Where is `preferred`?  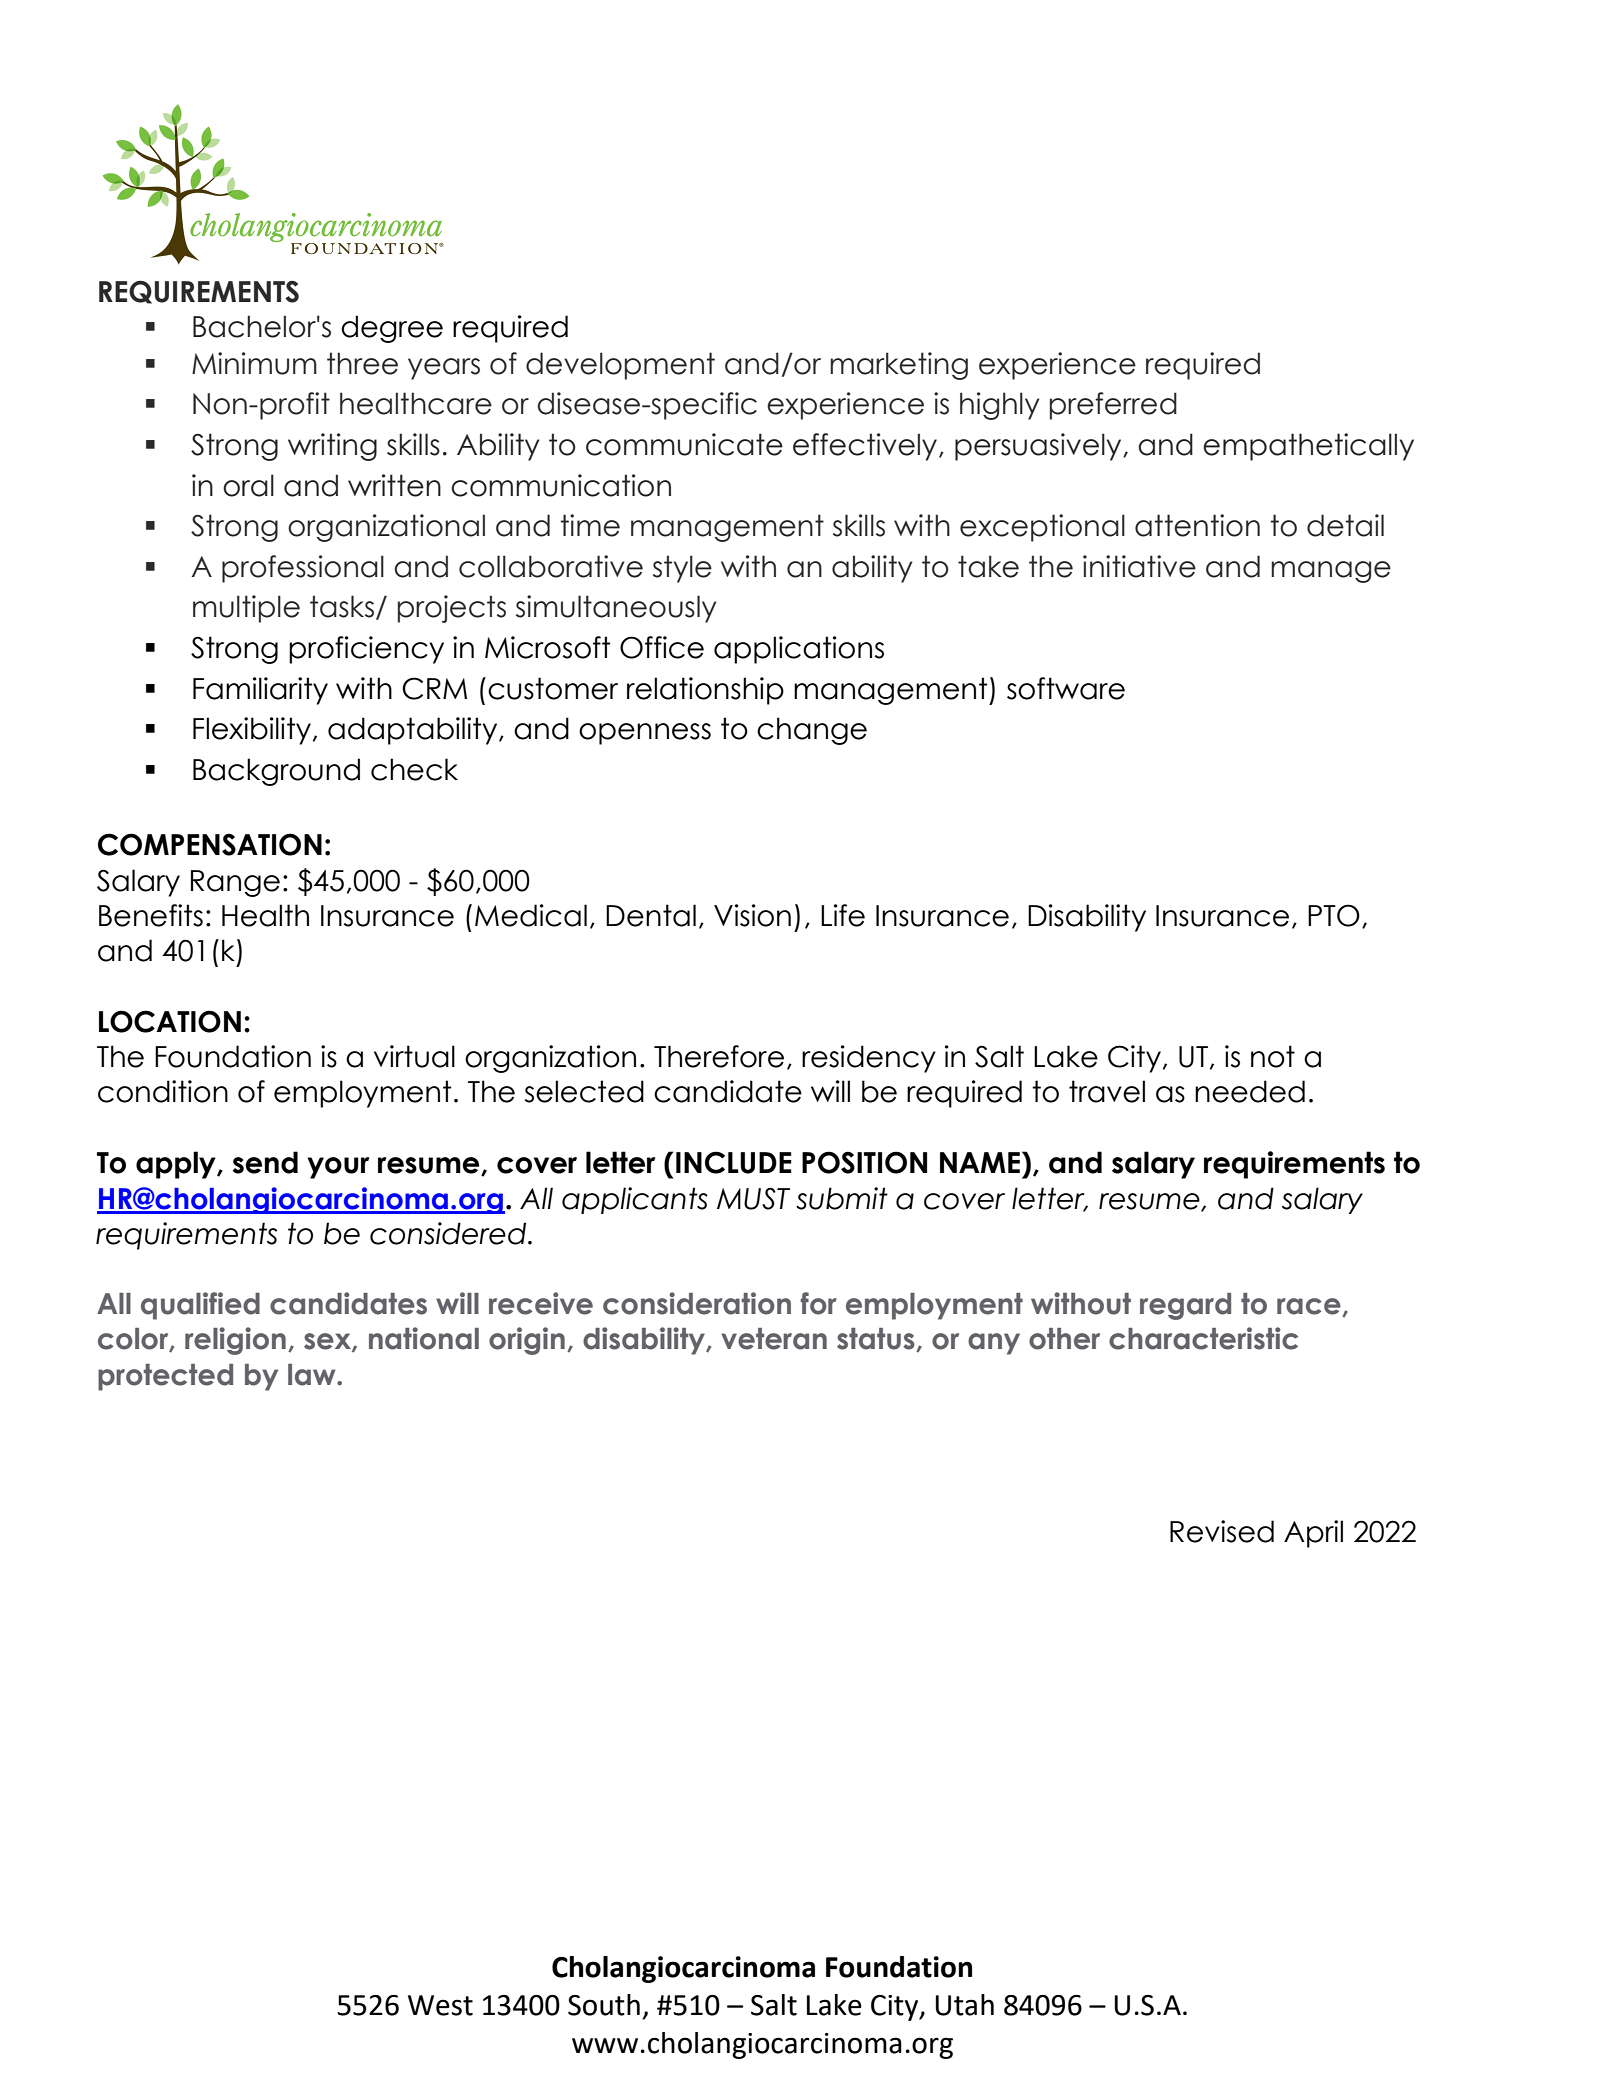 preferred is located at coordinates (1113, 406).
